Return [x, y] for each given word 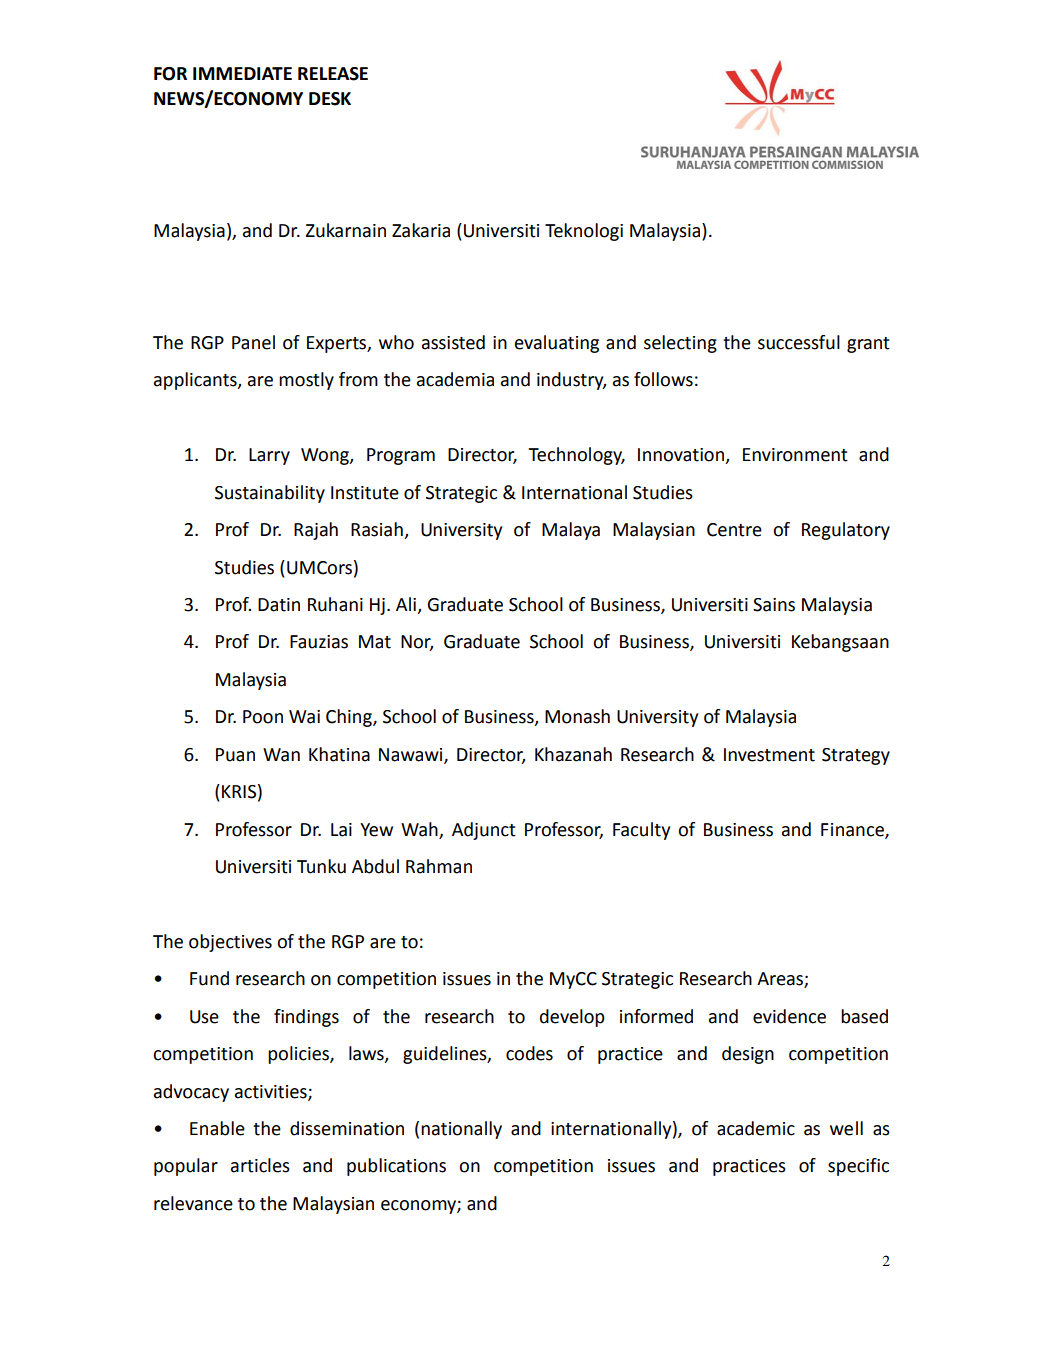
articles [260, 1165]
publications [396, 1167]
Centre [734, 530]
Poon [263, 717]
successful [799, 342]
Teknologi [584, 232]
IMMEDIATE [242, 73]
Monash [577, 716]
